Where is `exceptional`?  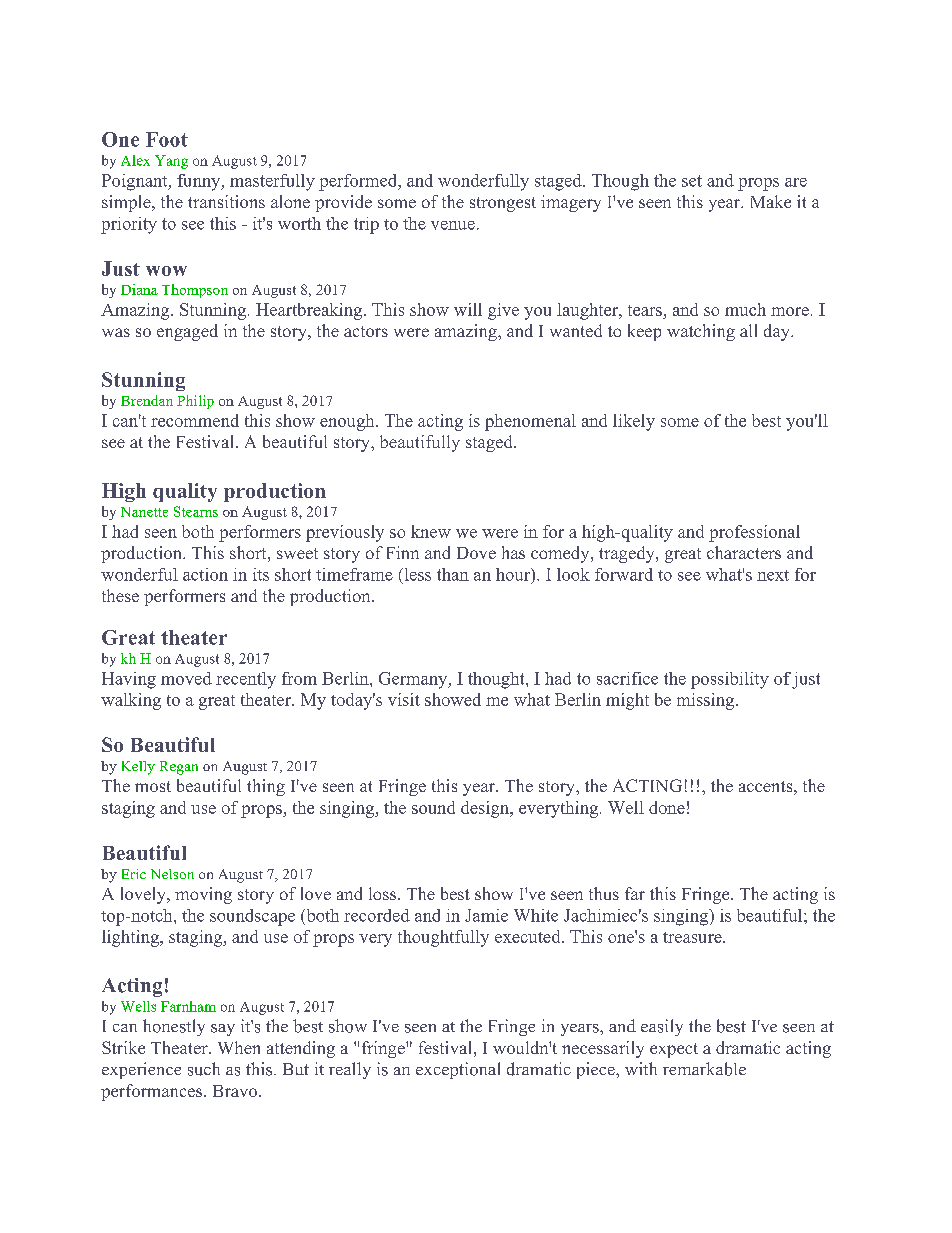 exceptional is located at coordinates (458, 1070).
